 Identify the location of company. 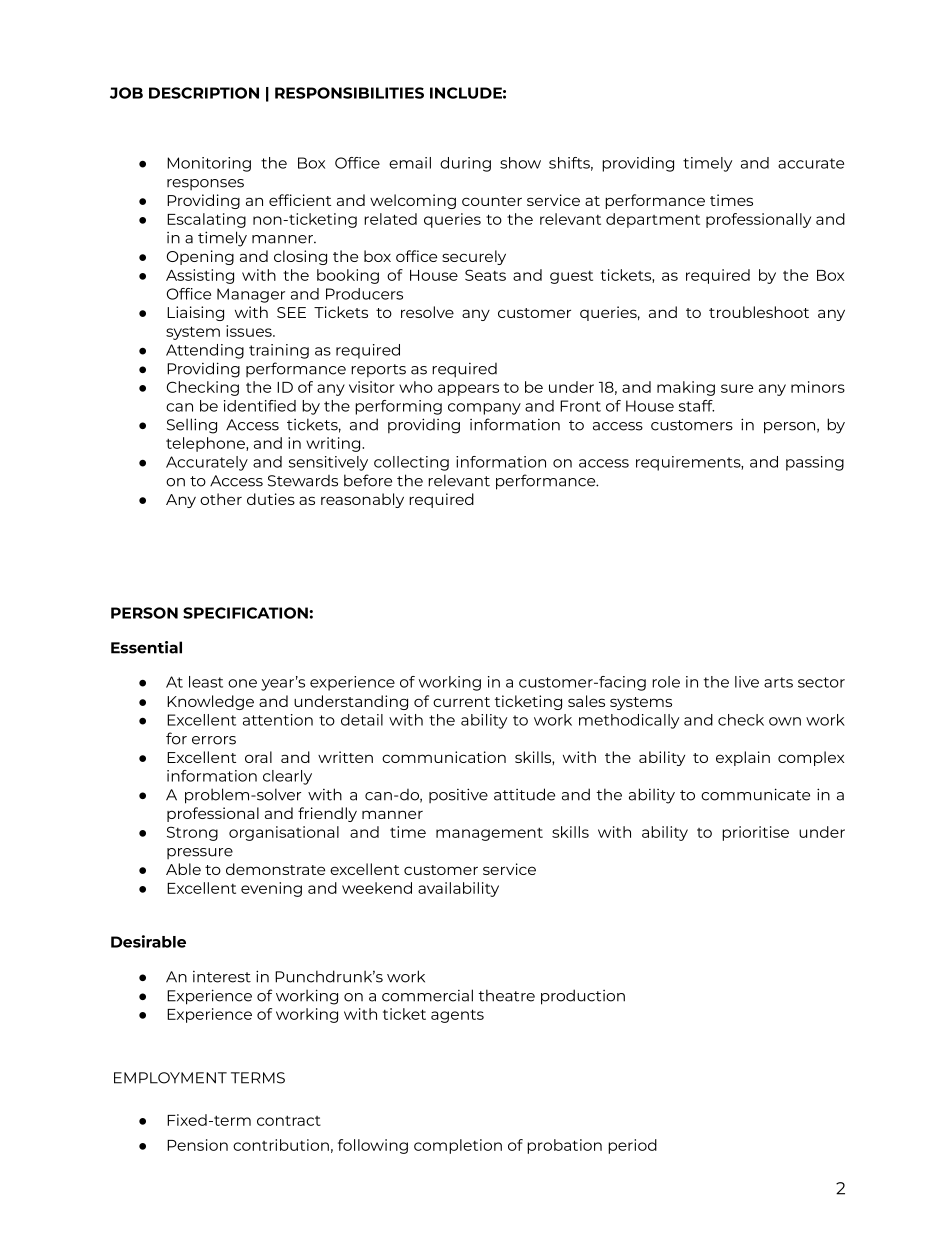
(484, 409).
